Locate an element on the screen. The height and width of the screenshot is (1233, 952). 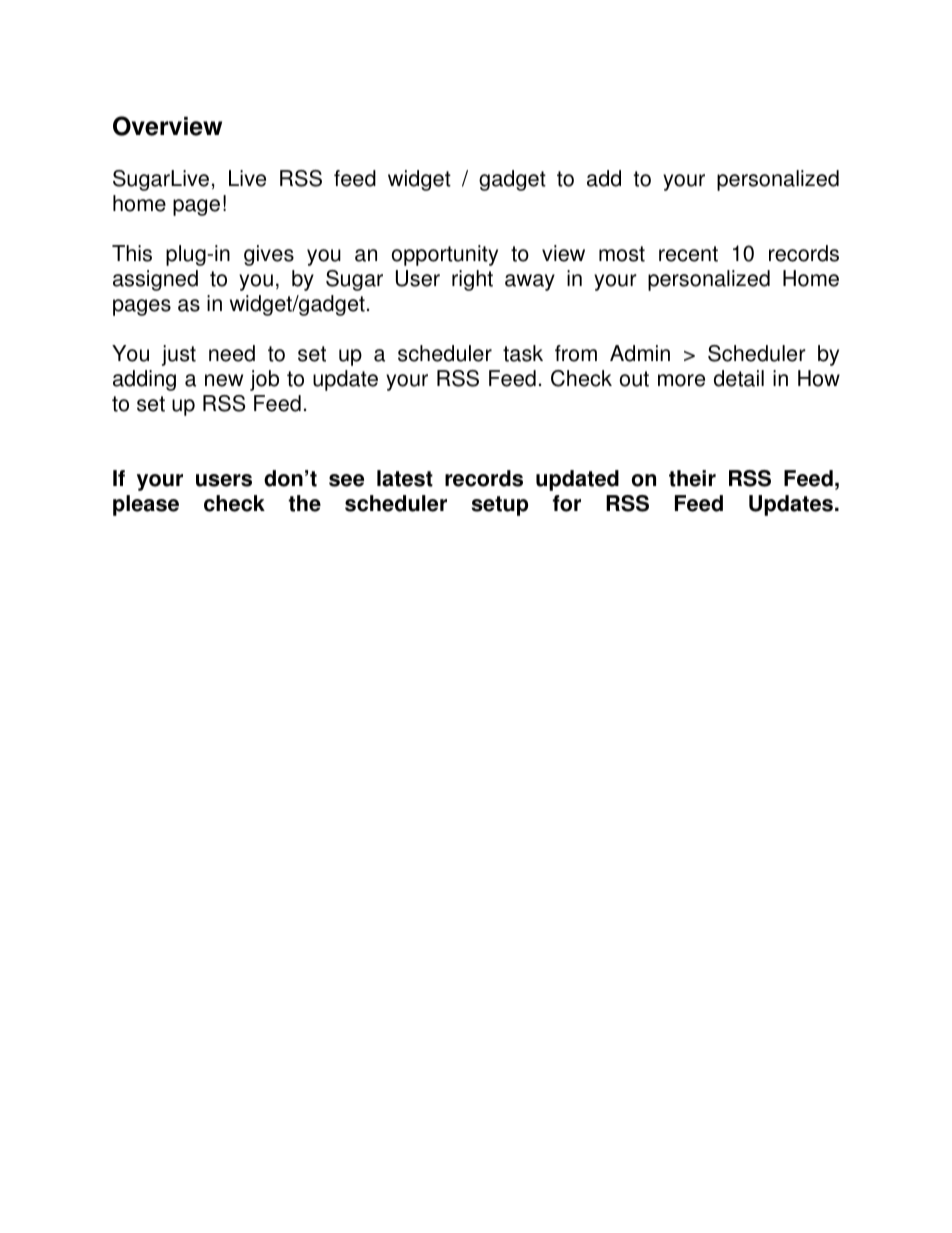
please is located at coordinates (146, 505).
